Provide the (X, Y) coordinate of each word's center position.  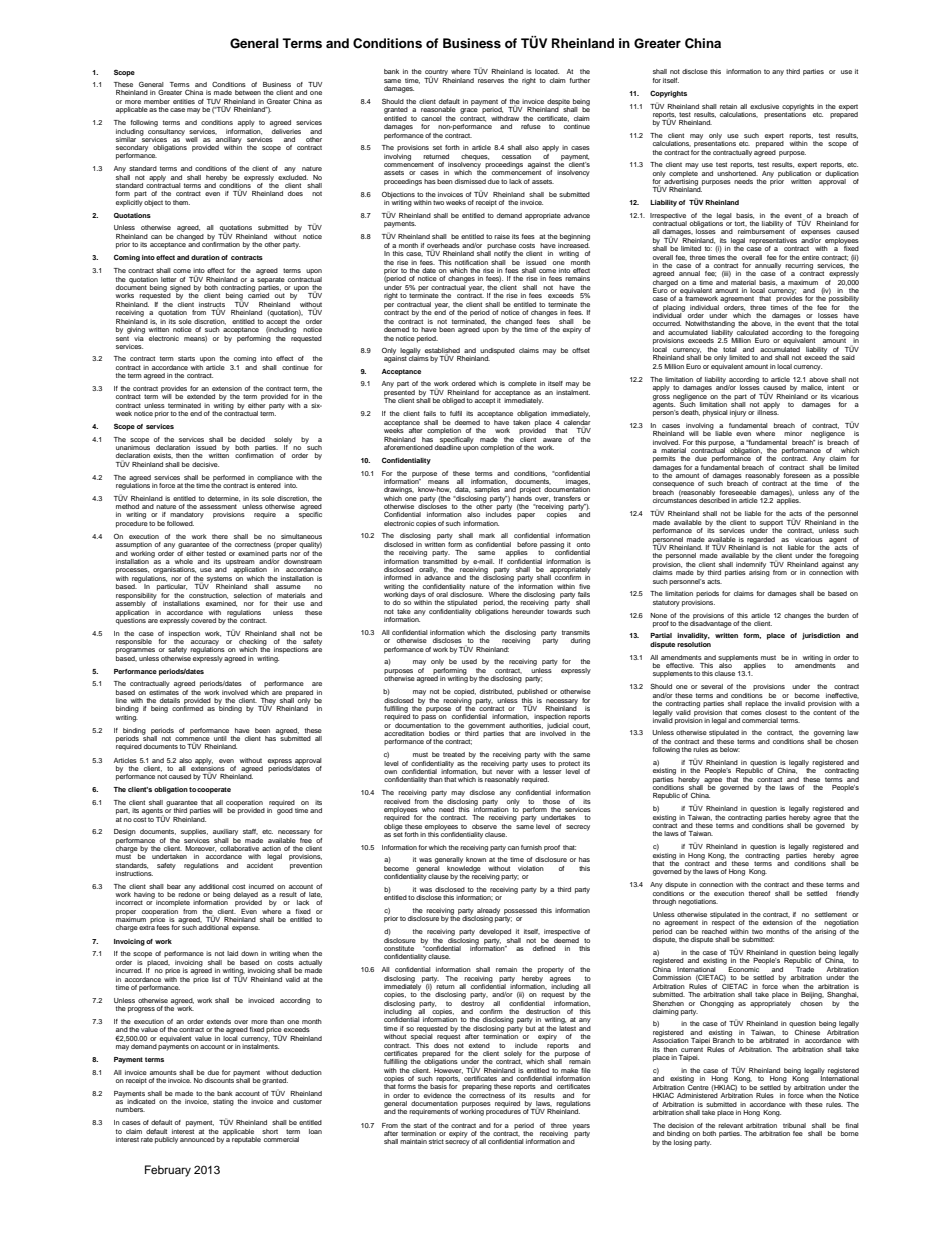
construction (208, 596)
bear (174, 886)
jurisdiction (821, 636)
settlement (831, 914)
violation (531, 868)
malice (812, 388)
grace (469, 111)
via (139, 337)
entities (184, 101)
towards (558, 610)
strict (436, 1141)
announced (197, 1139)
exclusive (764, 106)
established (442, 351)
